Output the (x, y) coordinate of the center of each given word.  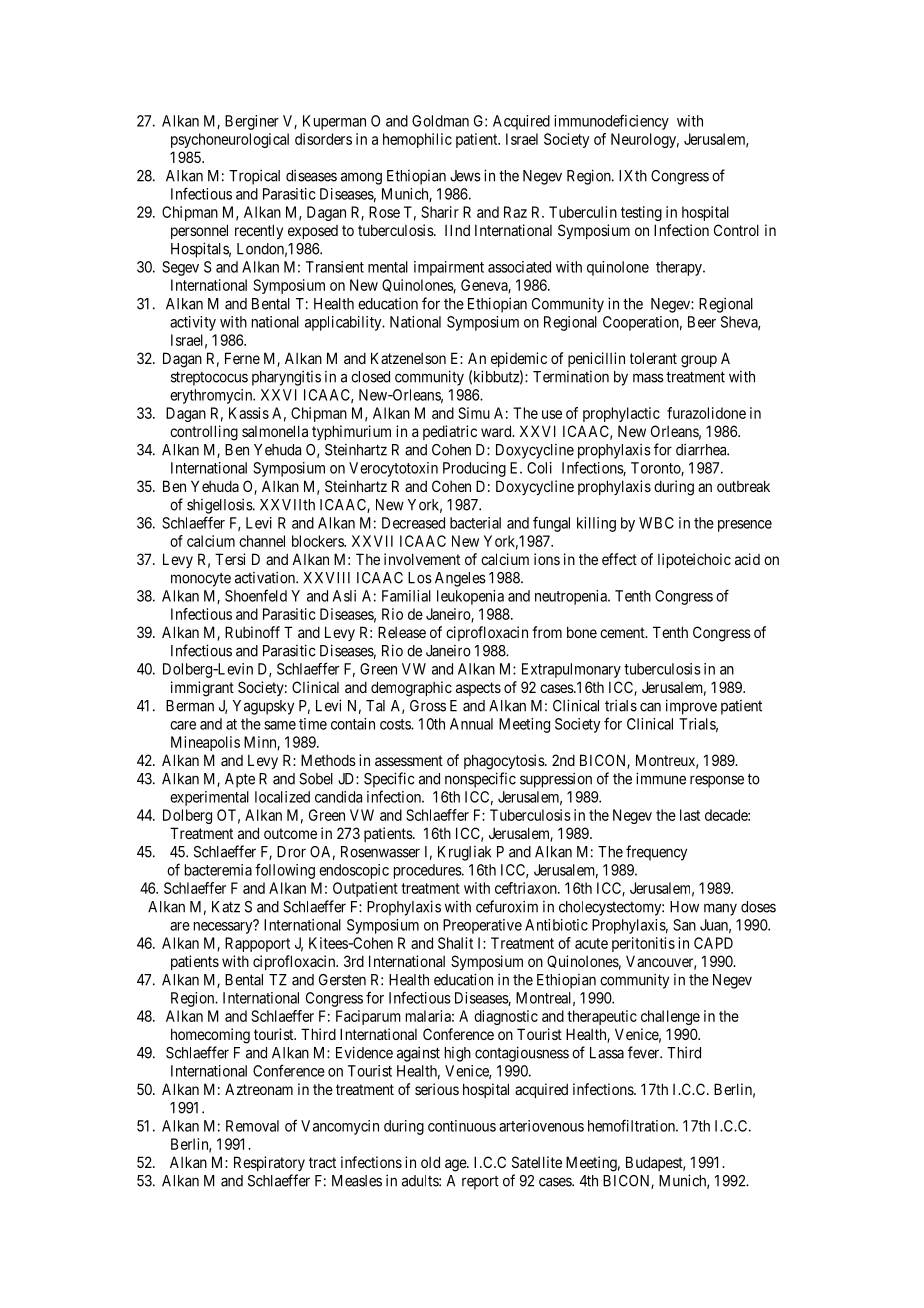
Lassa (607, 1053)
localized (282, 797)
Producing (474, 469)
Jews (465, 176)
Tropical (254, 177)
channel (262, 541)
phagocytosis (505, 762)
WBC (656, 523)
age (456, 1165)
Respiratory (269, 1163)
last (690, 815)
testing (641, 213)
